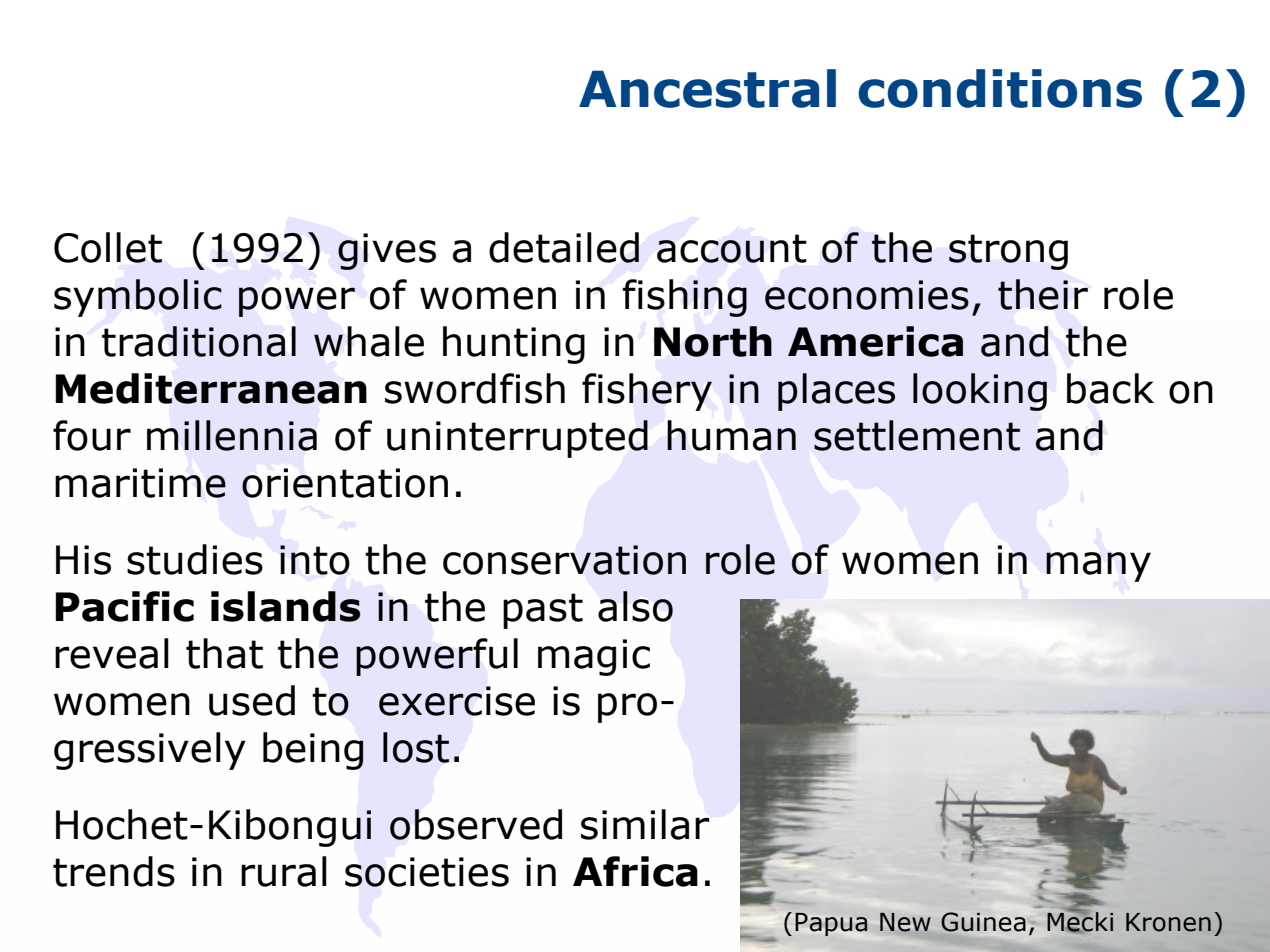  I want to click on used, so click(252, 700).
